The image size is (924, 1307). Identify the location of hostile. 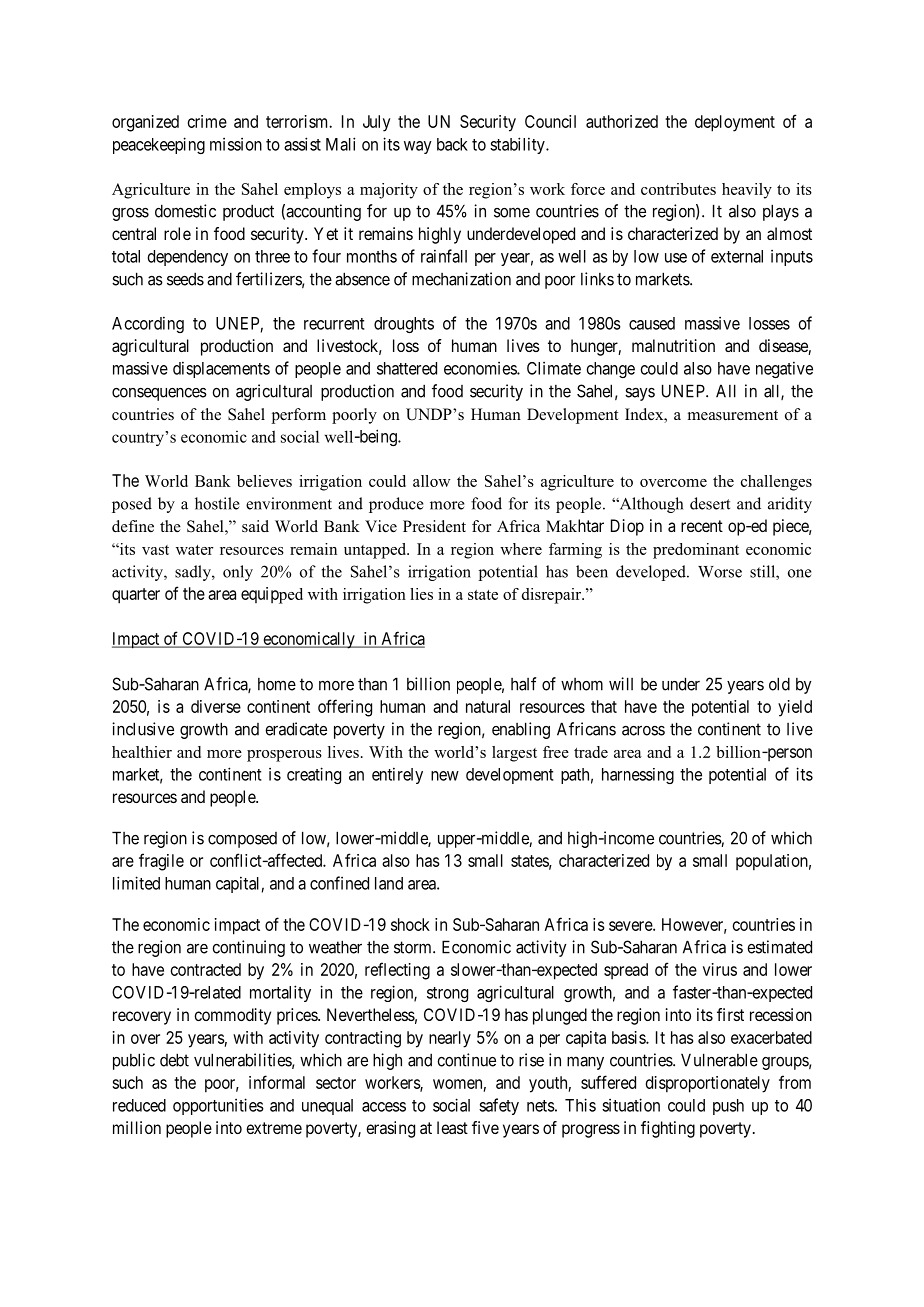
(217, 503).
